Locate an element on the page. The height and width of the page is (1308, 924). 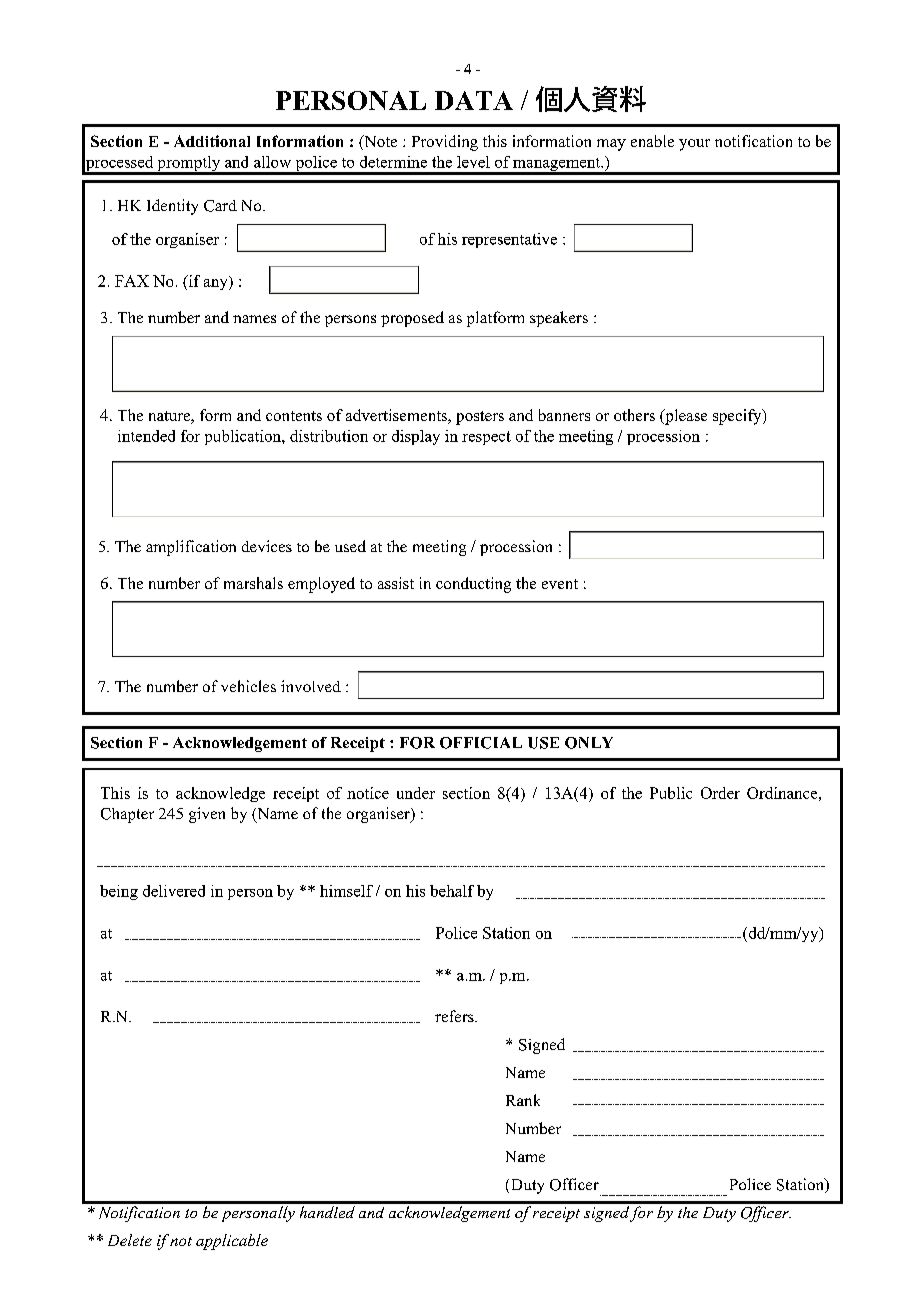
ONLY is located at coordinates (589, 743).
